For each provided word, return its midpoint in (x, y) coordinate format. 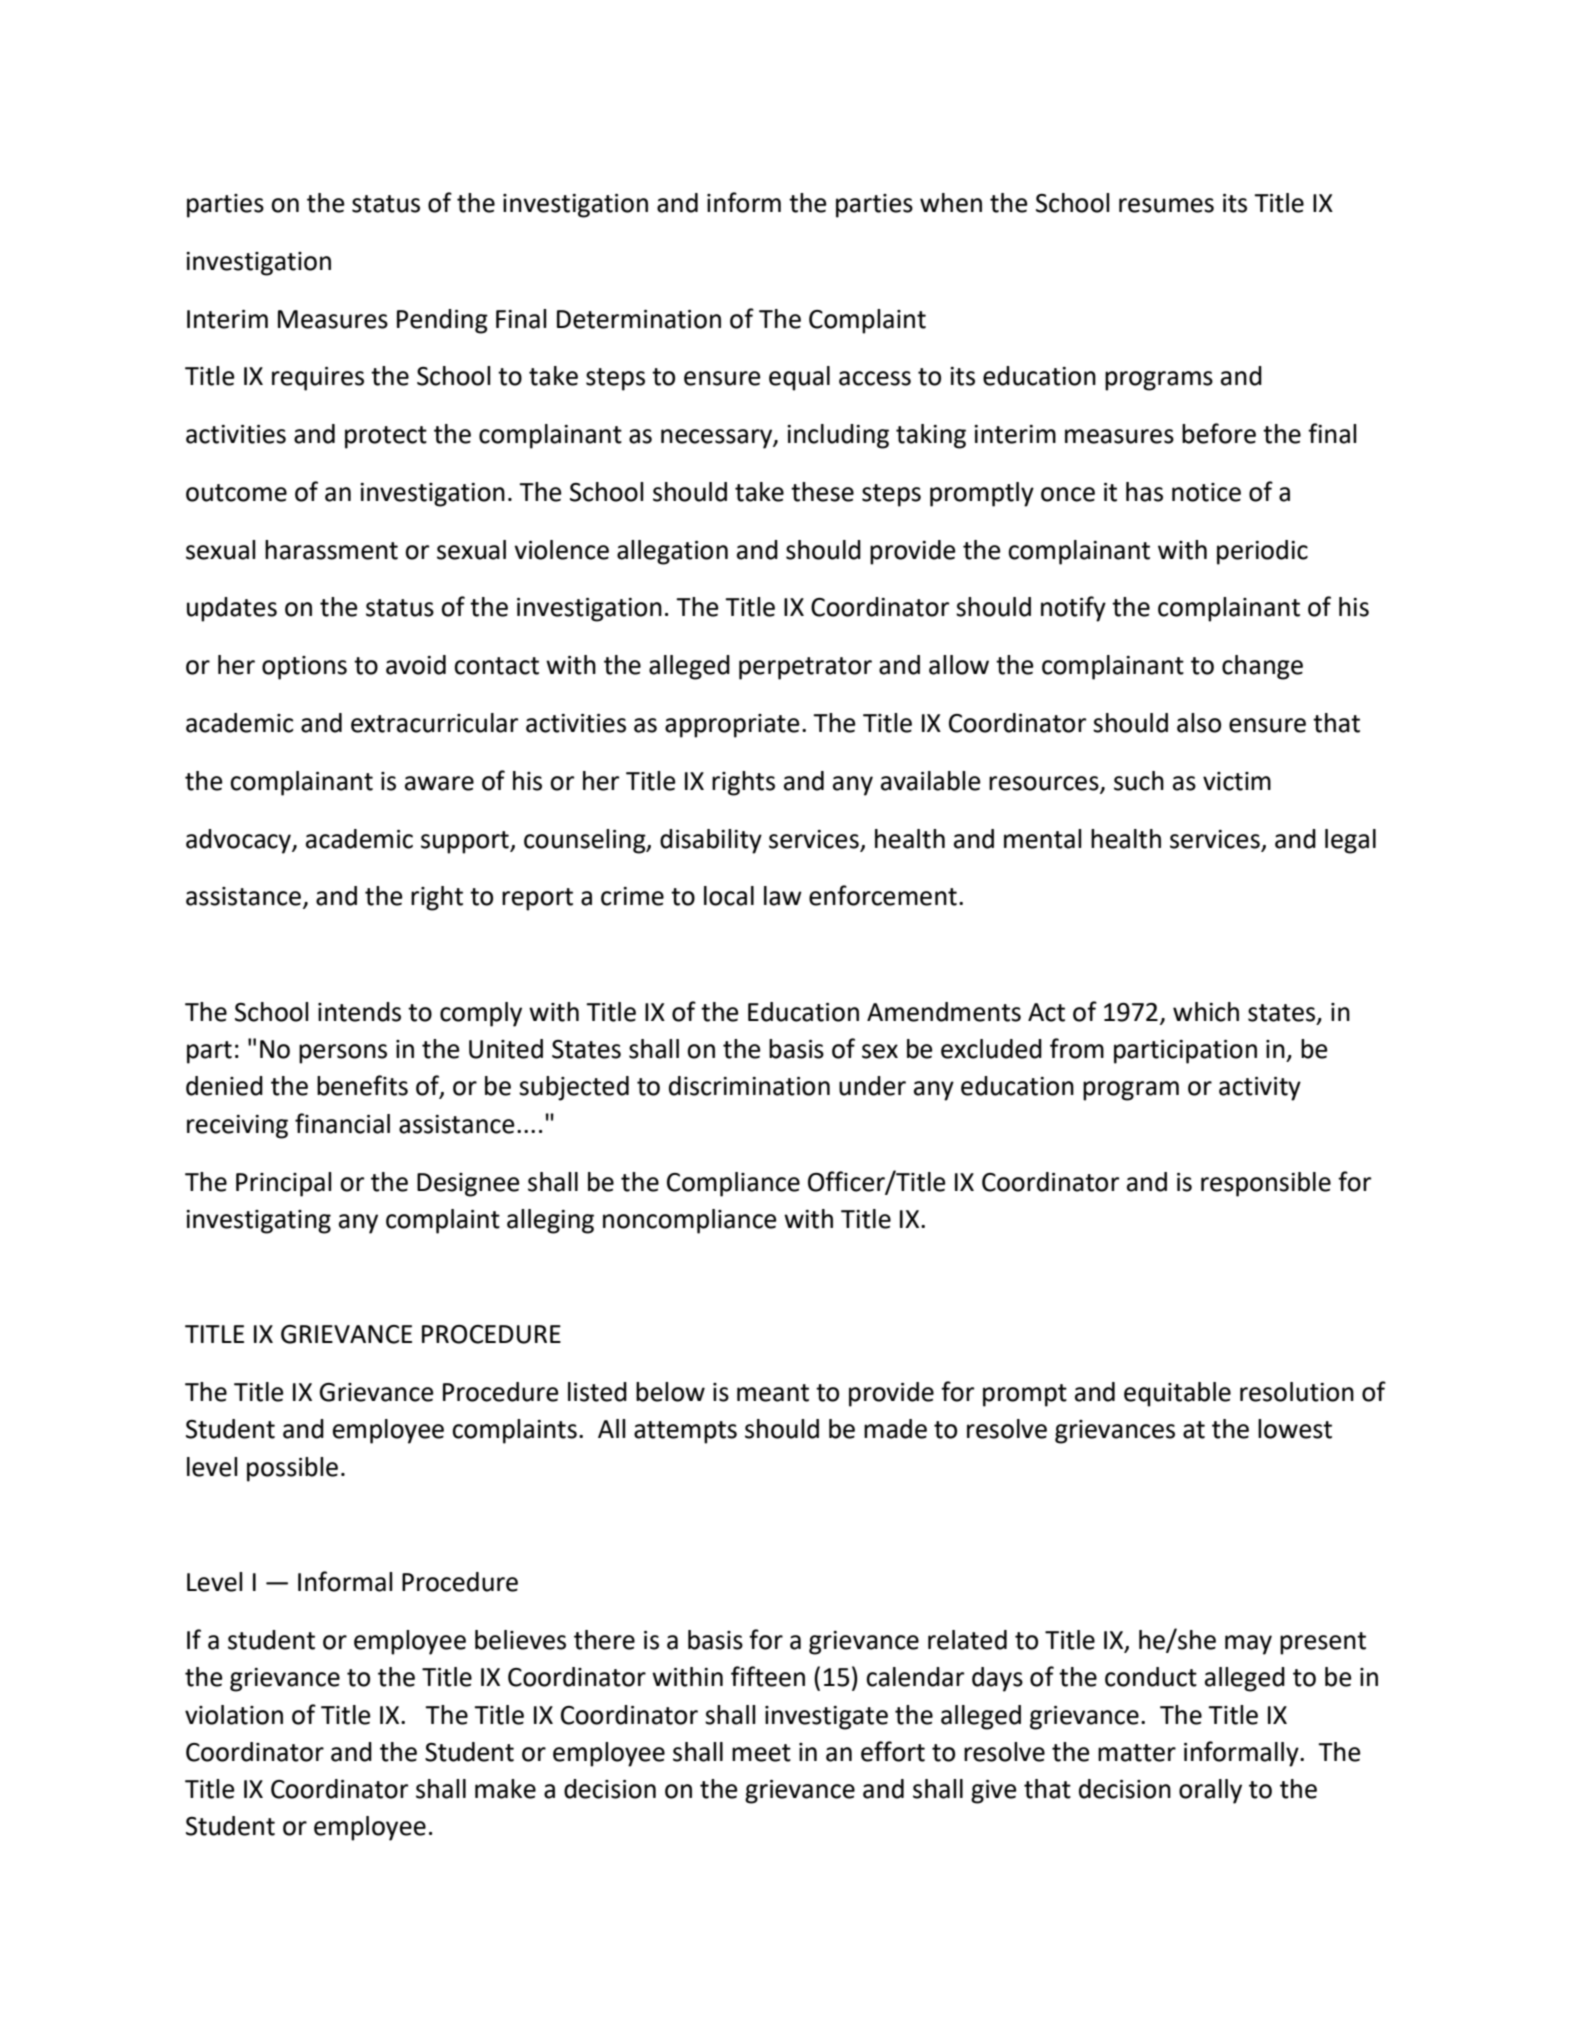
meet (761, 1753)
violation (234, 1715)
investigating (258, 1222)
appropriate (732, 726)
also (1199, 723)
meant (773, 1393)
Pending (442, 321)
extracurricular (434, 723)
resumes (1166, 205)
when (951, 203)
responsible (1266, 1184)
